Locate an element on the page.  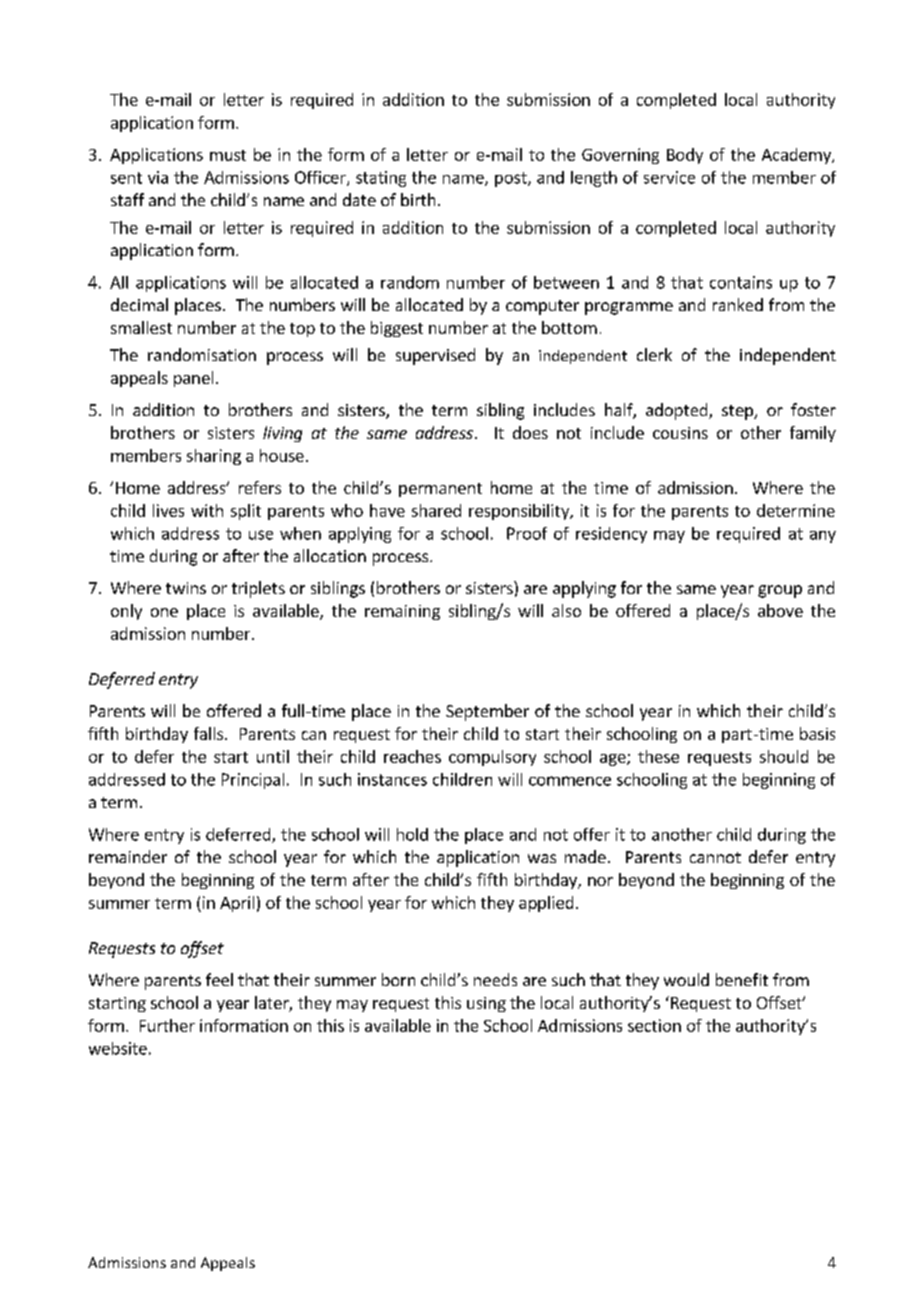
cannot is located at coordinates (715, 857).
